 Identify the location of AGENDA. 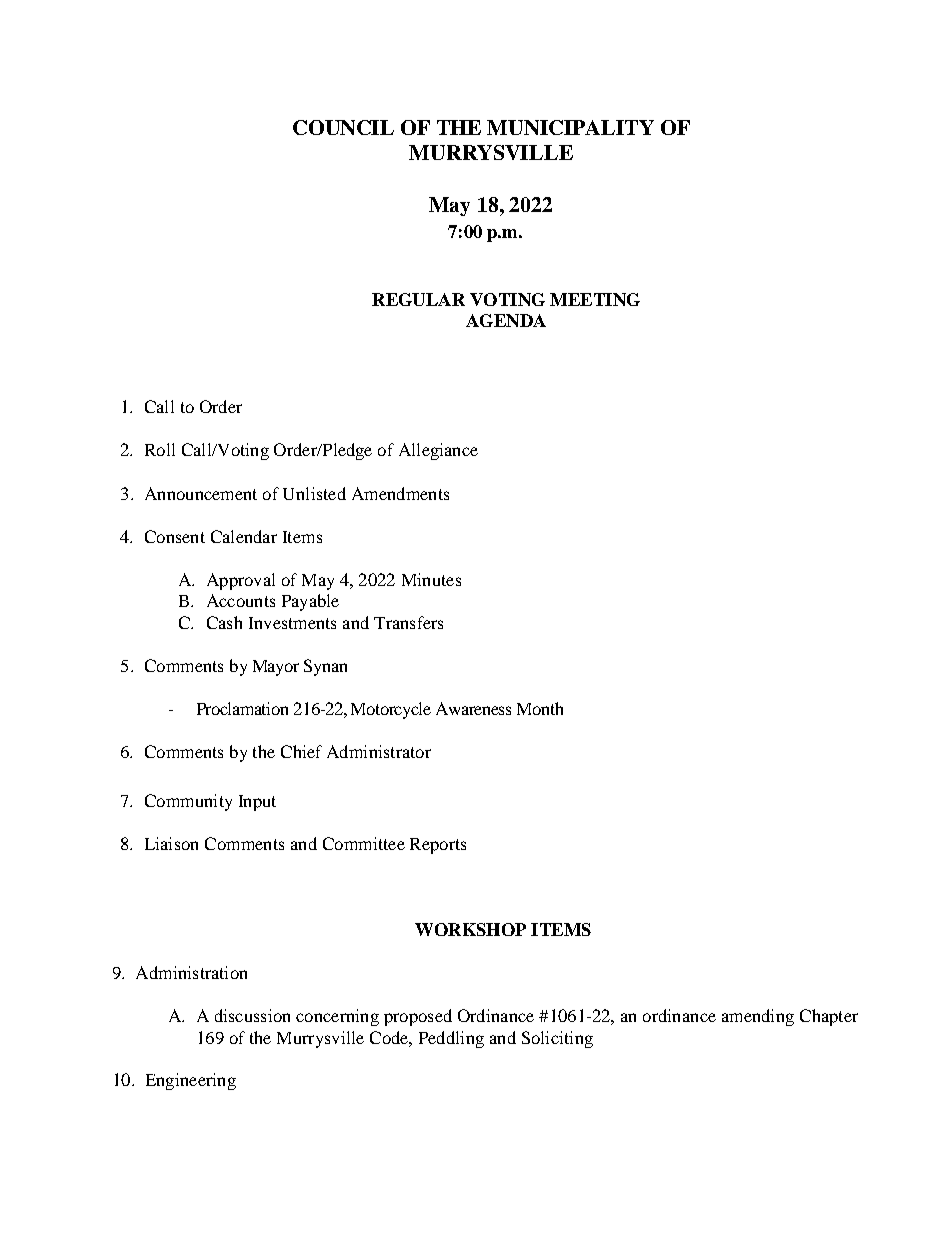
(506, 320).
